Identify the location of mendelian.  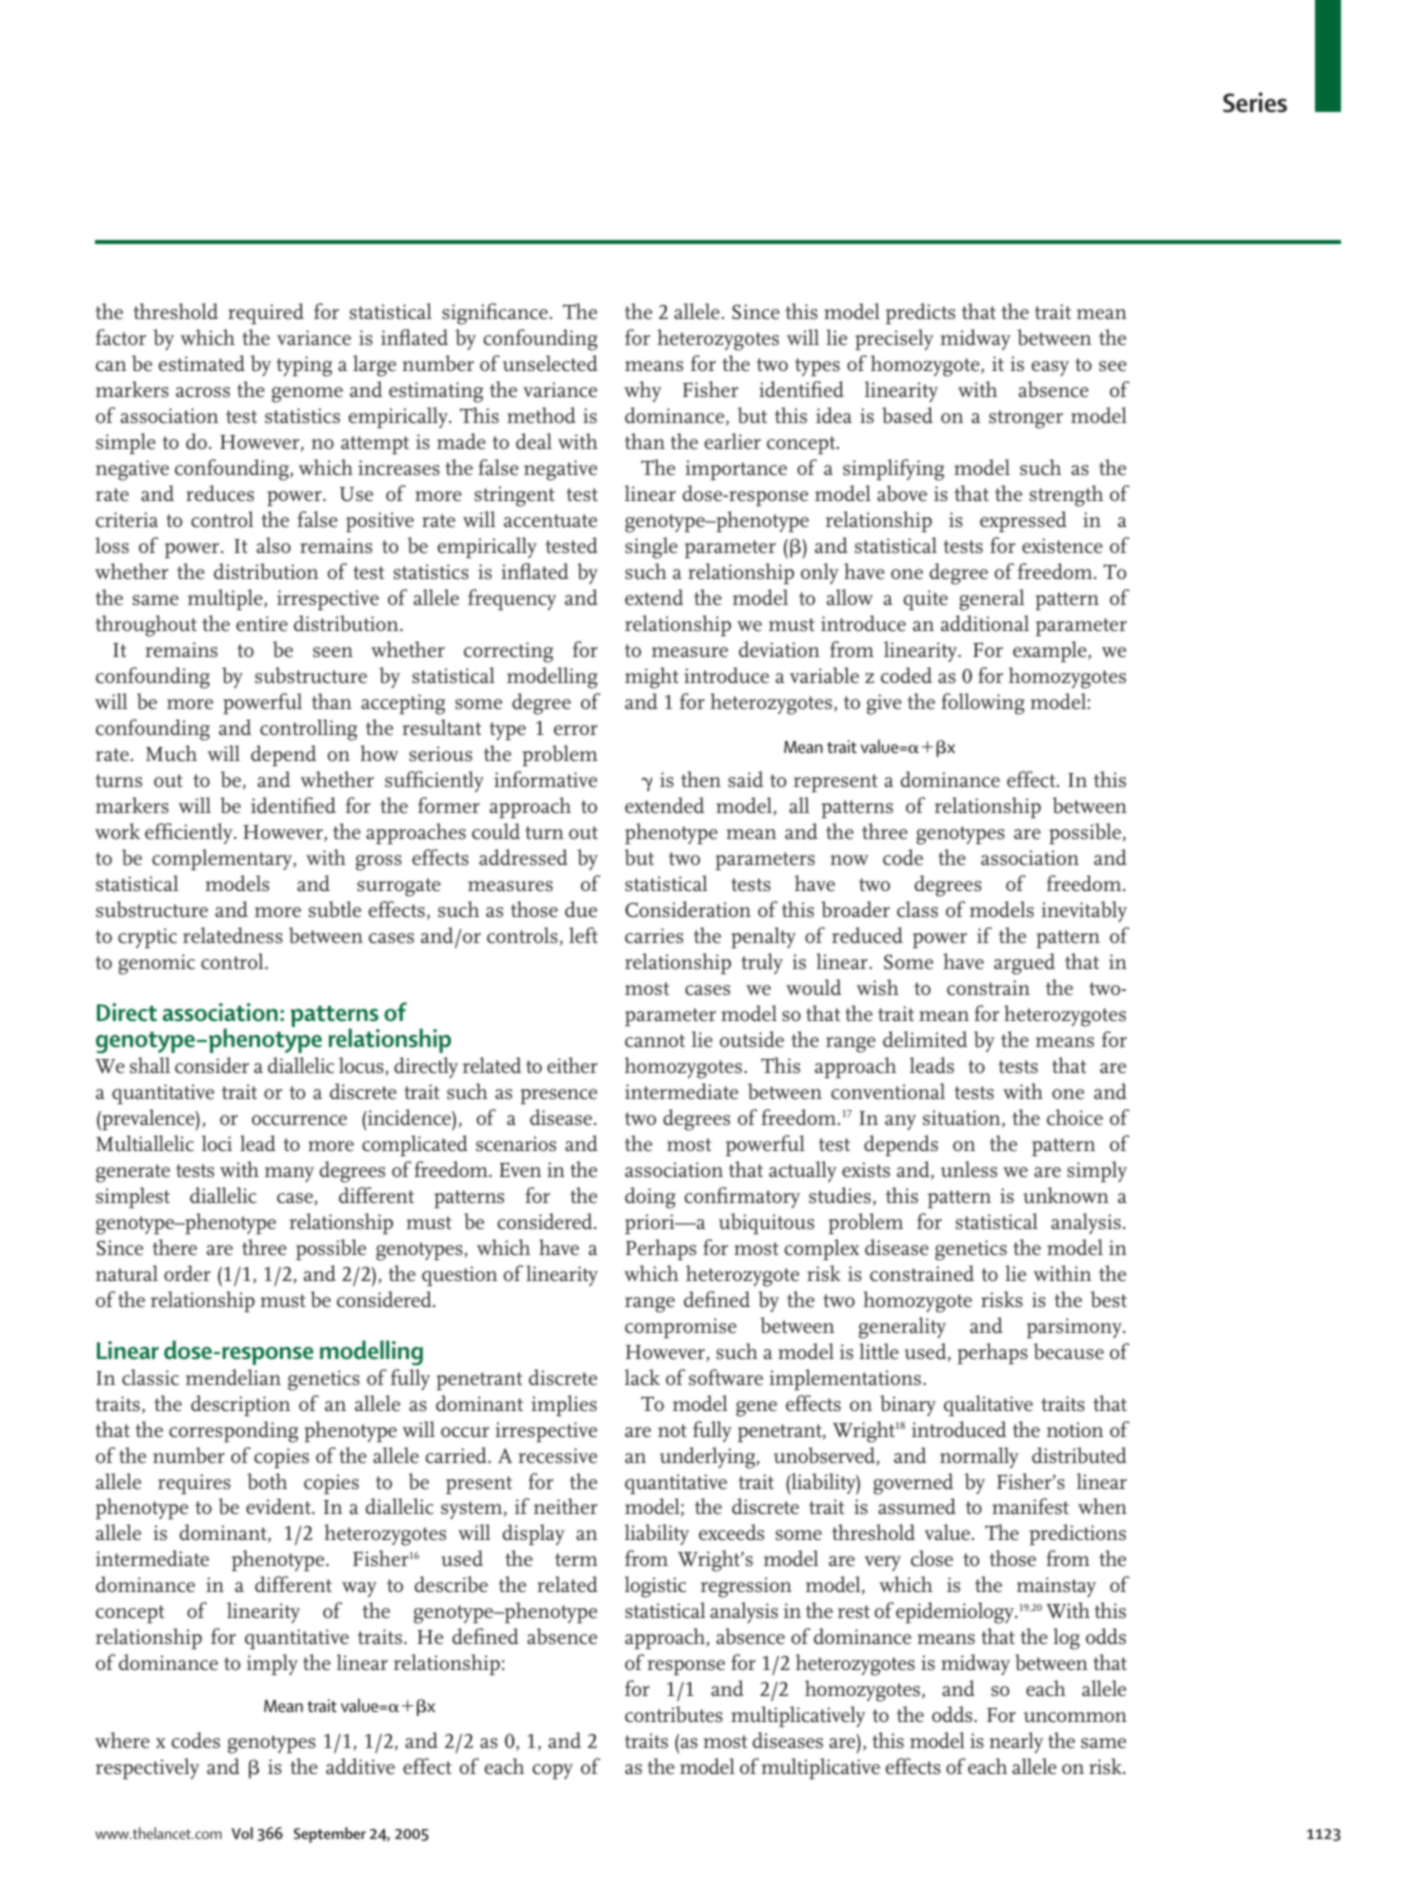
(233, 1377).
